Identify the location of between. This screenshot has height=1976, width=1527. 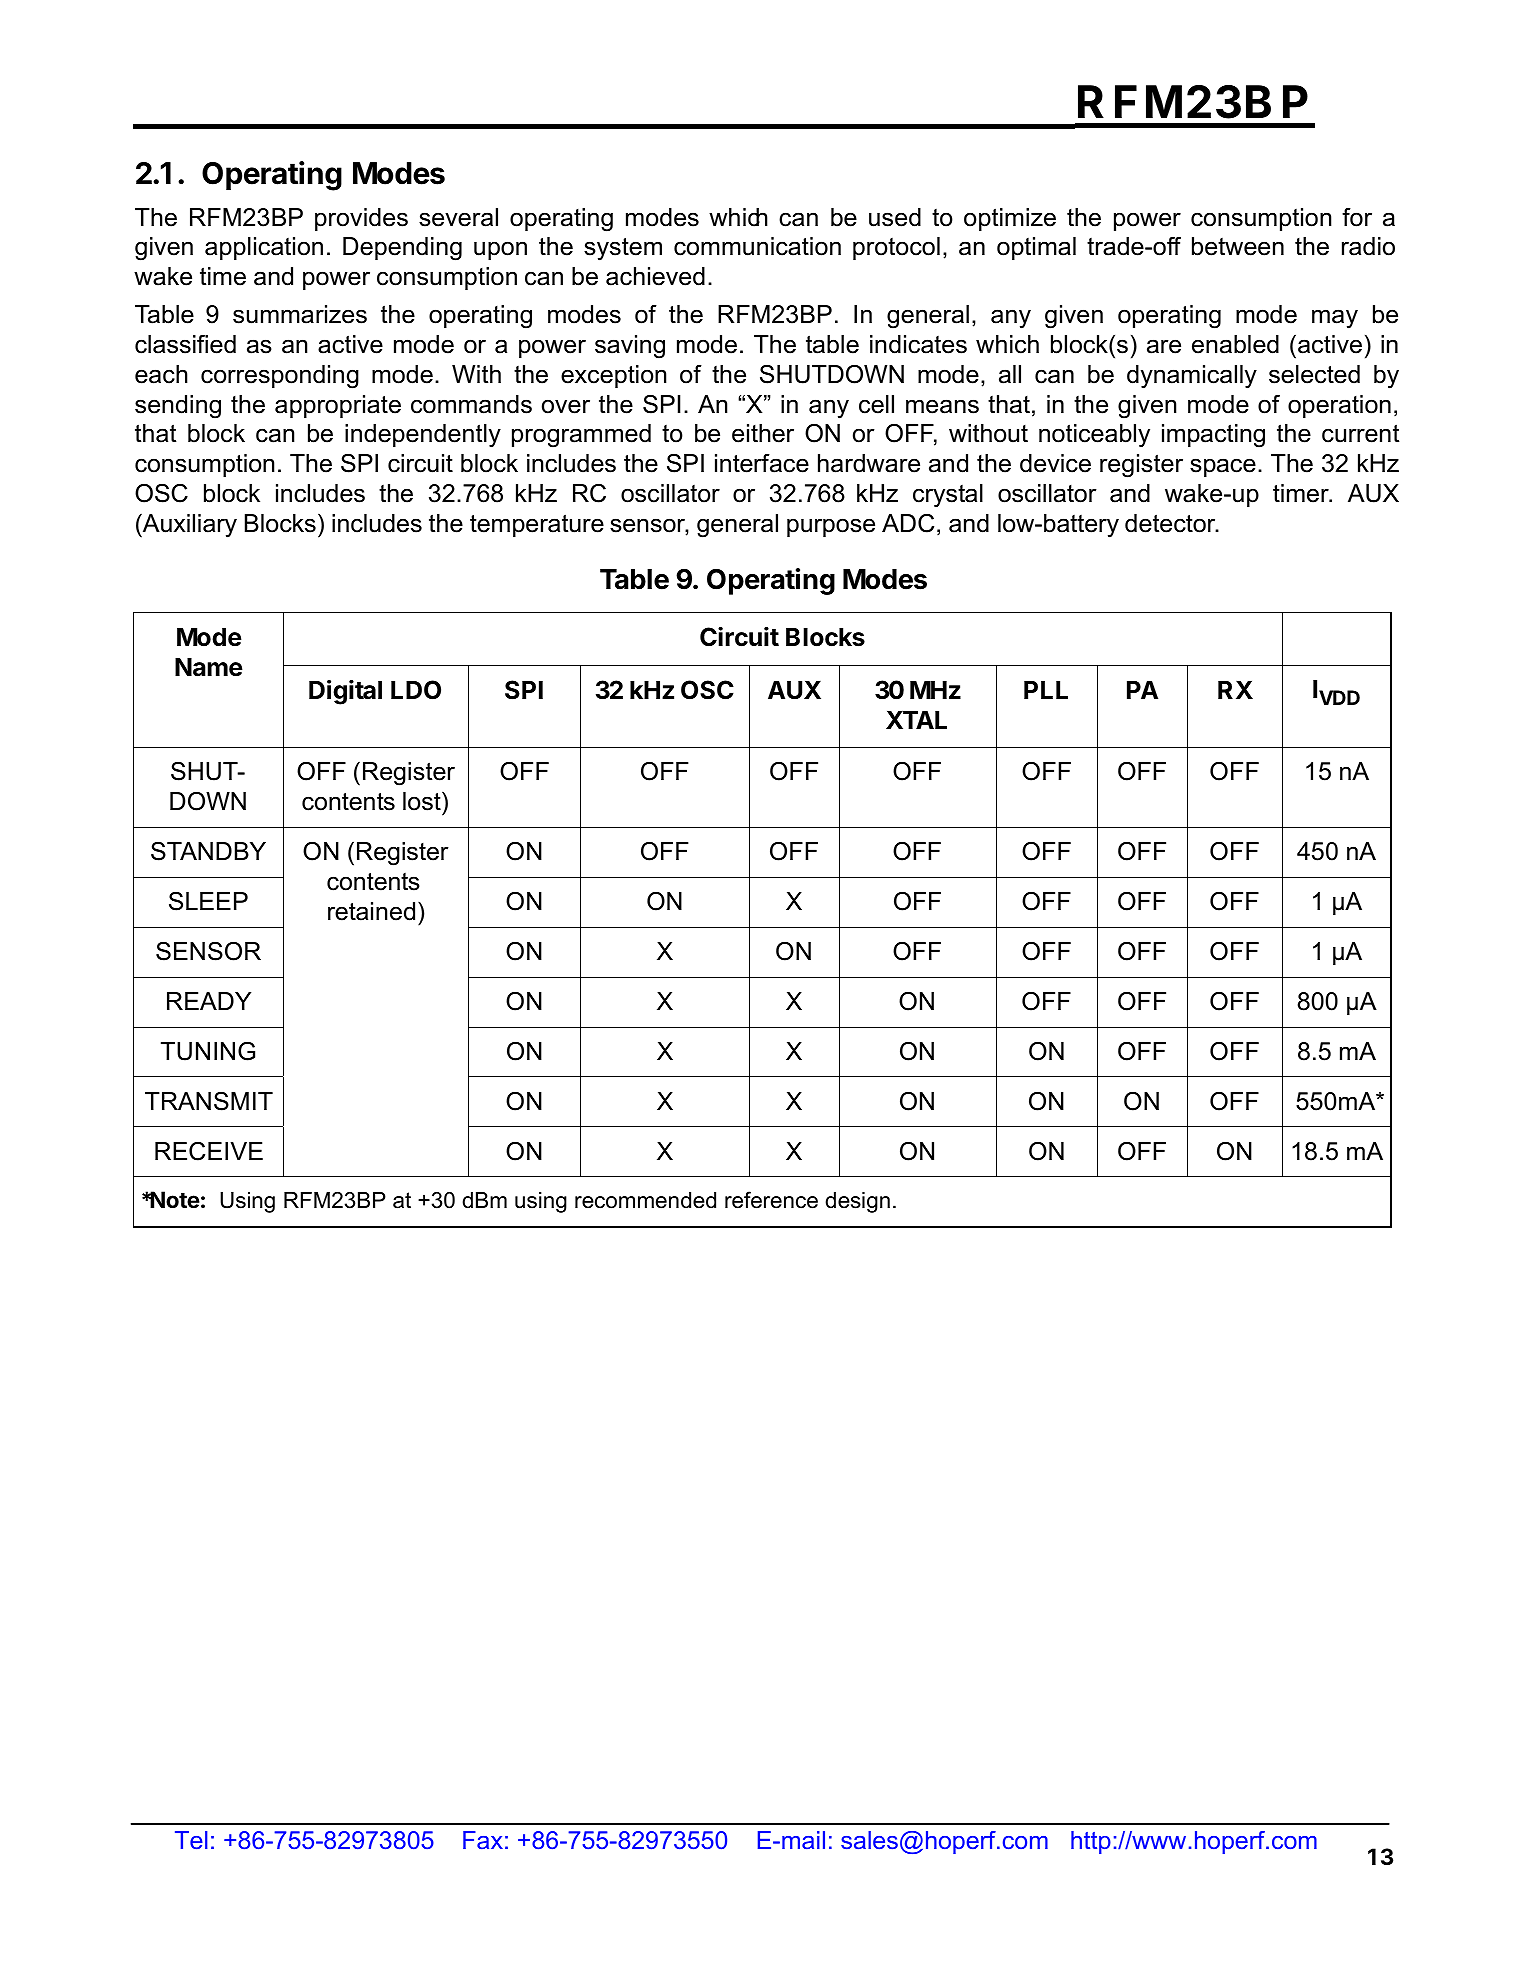
(1238, 246).
